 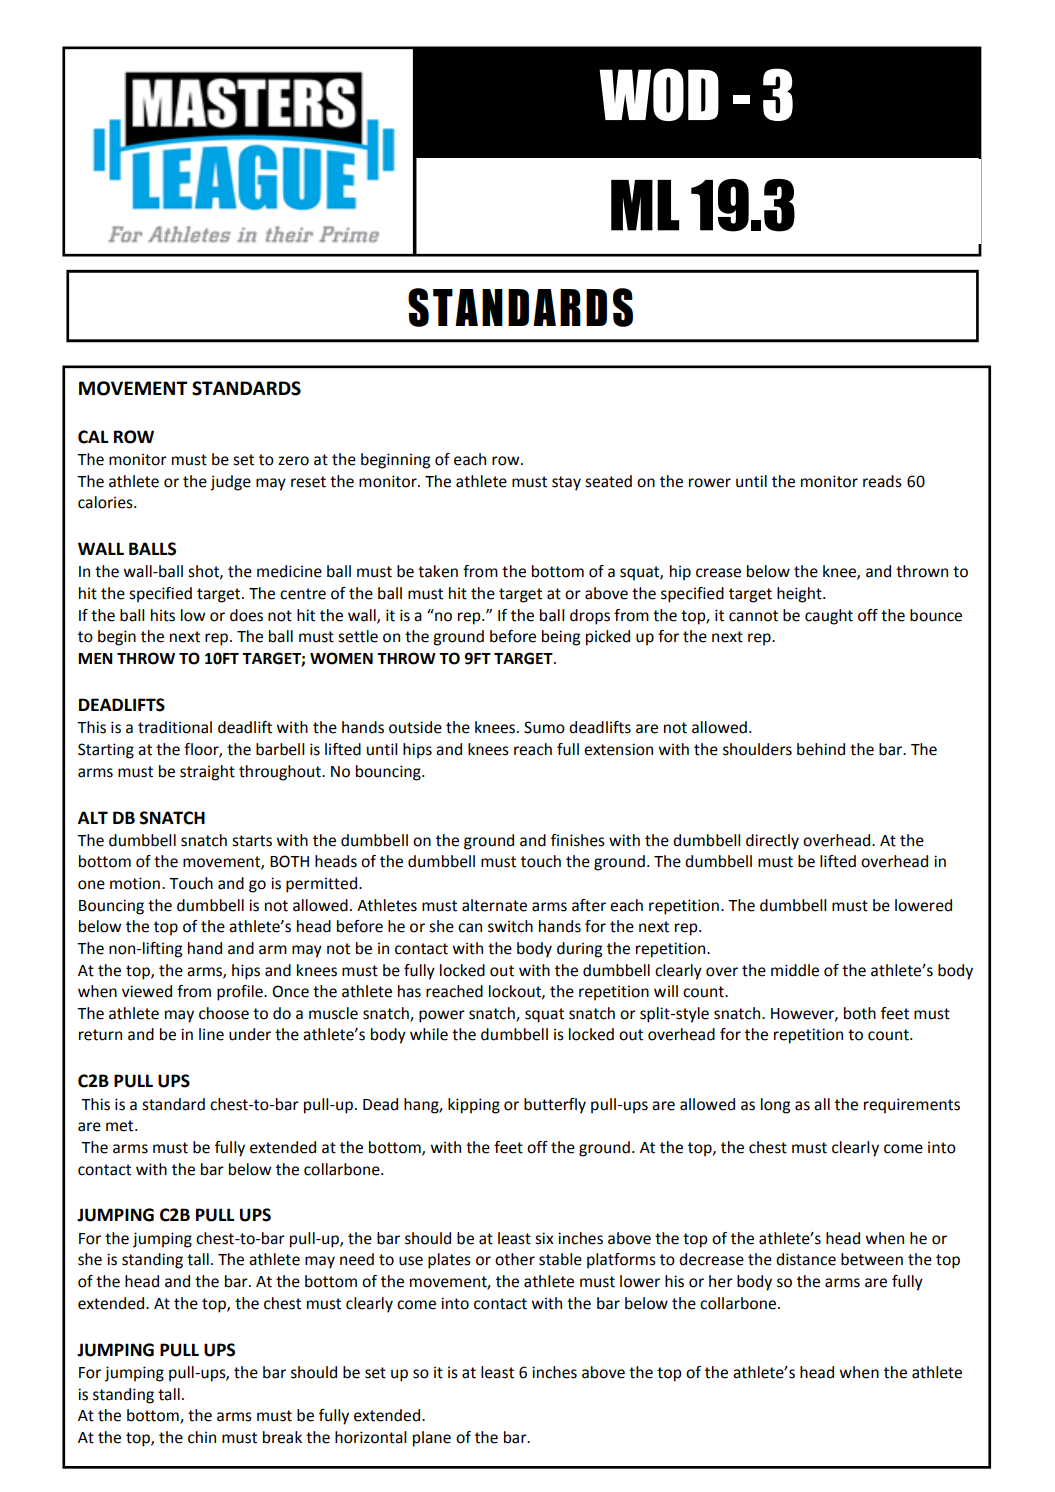 I want to click on Sumo, so click(x=544, y=727).
